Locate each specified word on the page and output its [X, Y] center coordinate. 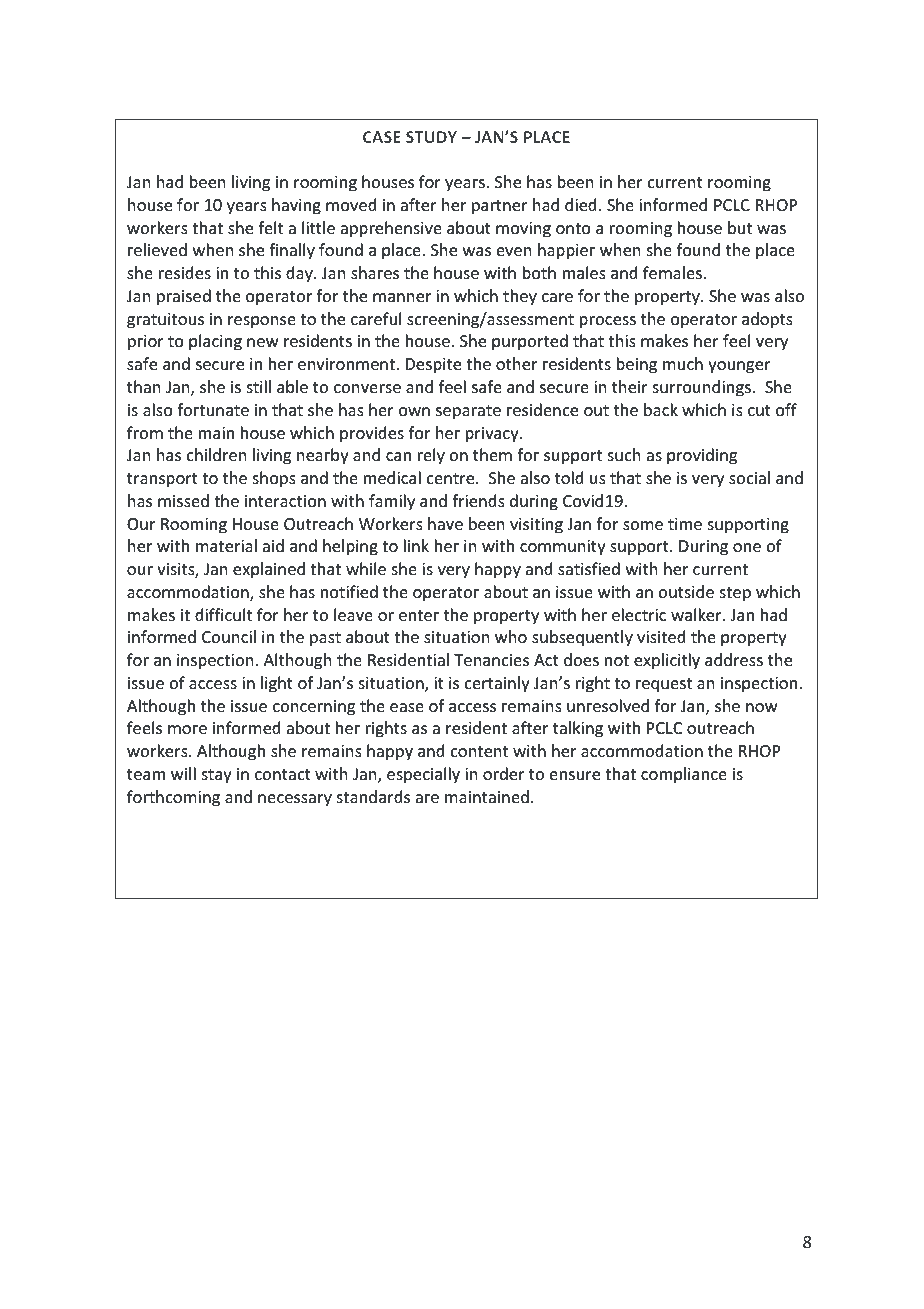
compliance [684, 775]
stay [217, 776]
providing [702, 456]
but [740, 227]
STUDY [431, 137]
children [216, 454]
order [504, 773]
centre [452, 478]
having [296, 206]
